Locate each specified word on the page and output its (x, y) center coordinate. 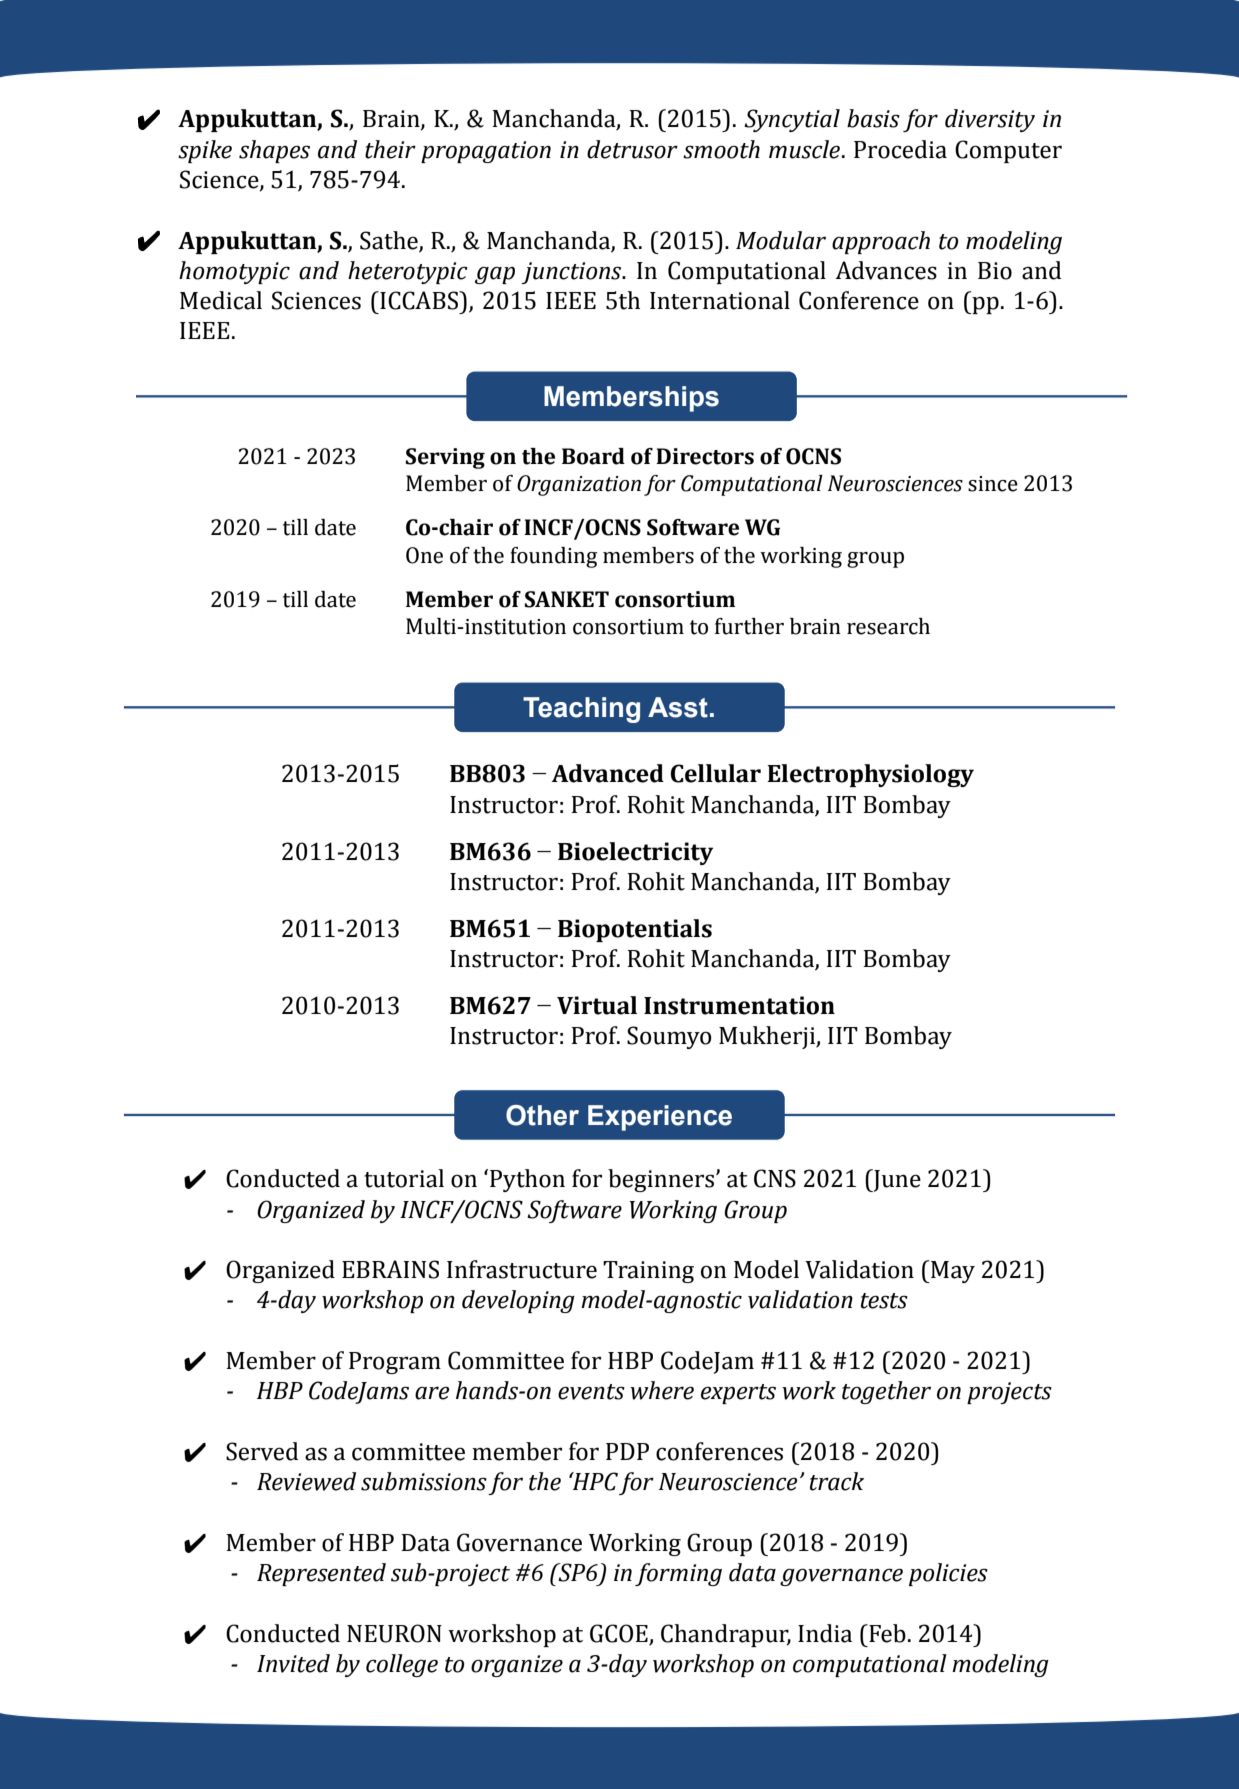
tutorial (404, 1178)
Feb (886, 1633)
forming (678, 1574)
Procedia (900, 149)
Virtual (597, 1005)
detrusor (632, 149)
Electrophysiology (870, 775)
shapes (274, 151)
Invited (293, 1663)
